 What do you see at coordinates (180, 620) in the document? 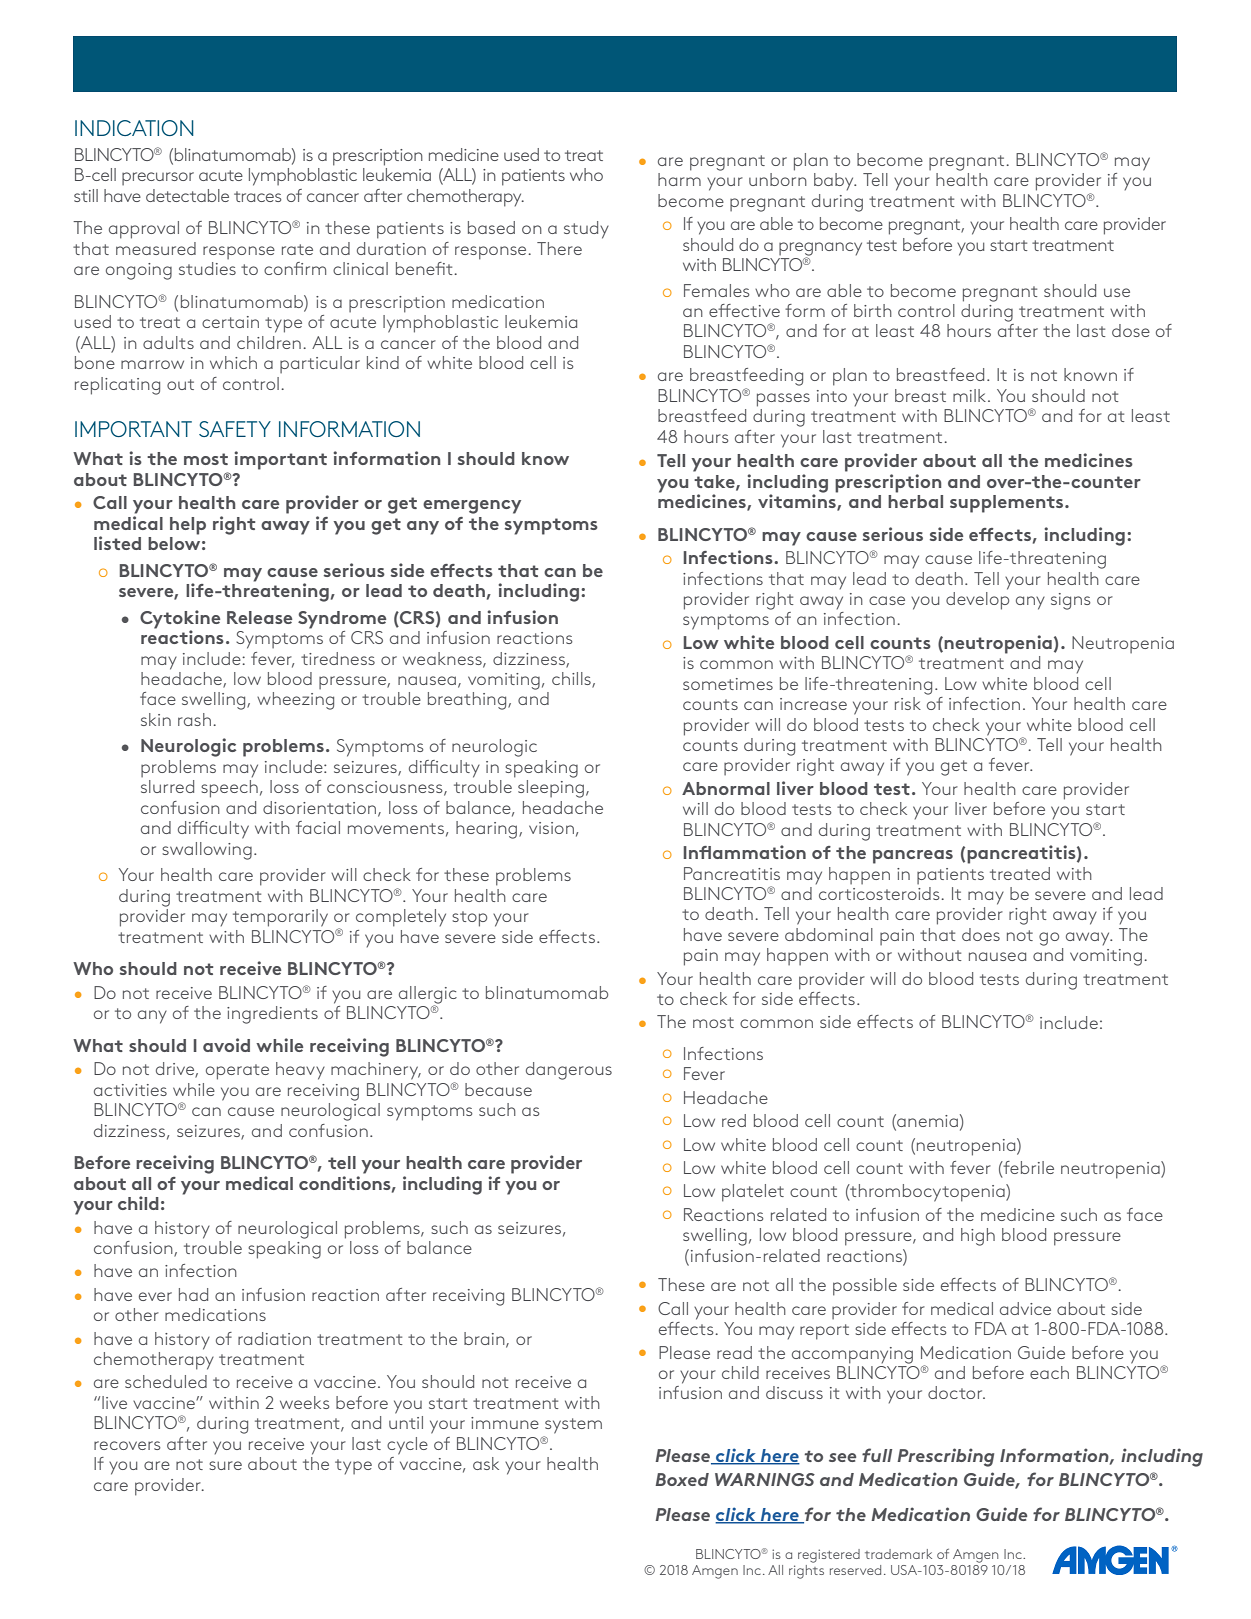
I see `Cytokine` at bounding box center [180, 620].
